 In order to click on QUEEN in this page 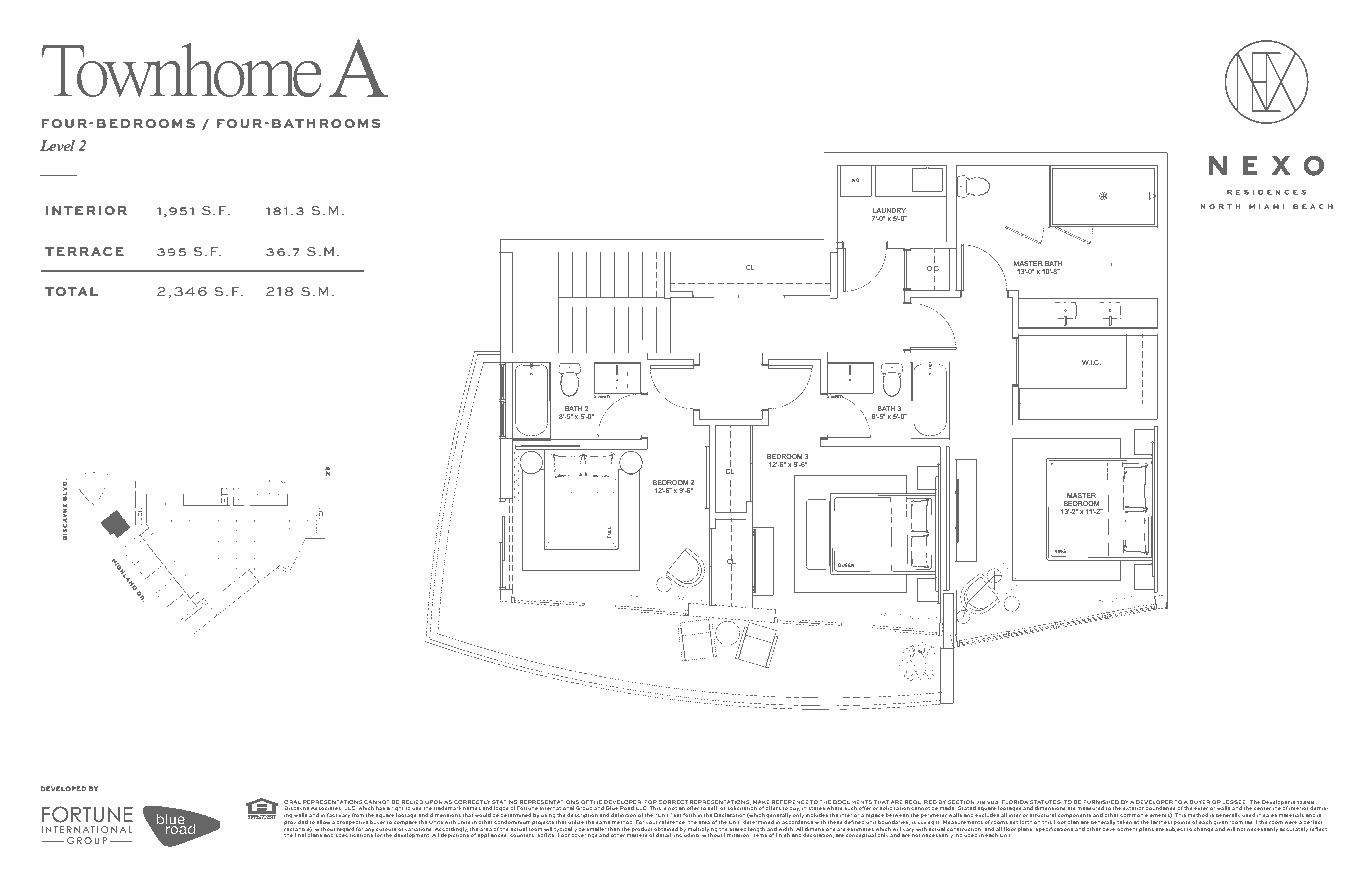, I will do `click(846, 565)`.
